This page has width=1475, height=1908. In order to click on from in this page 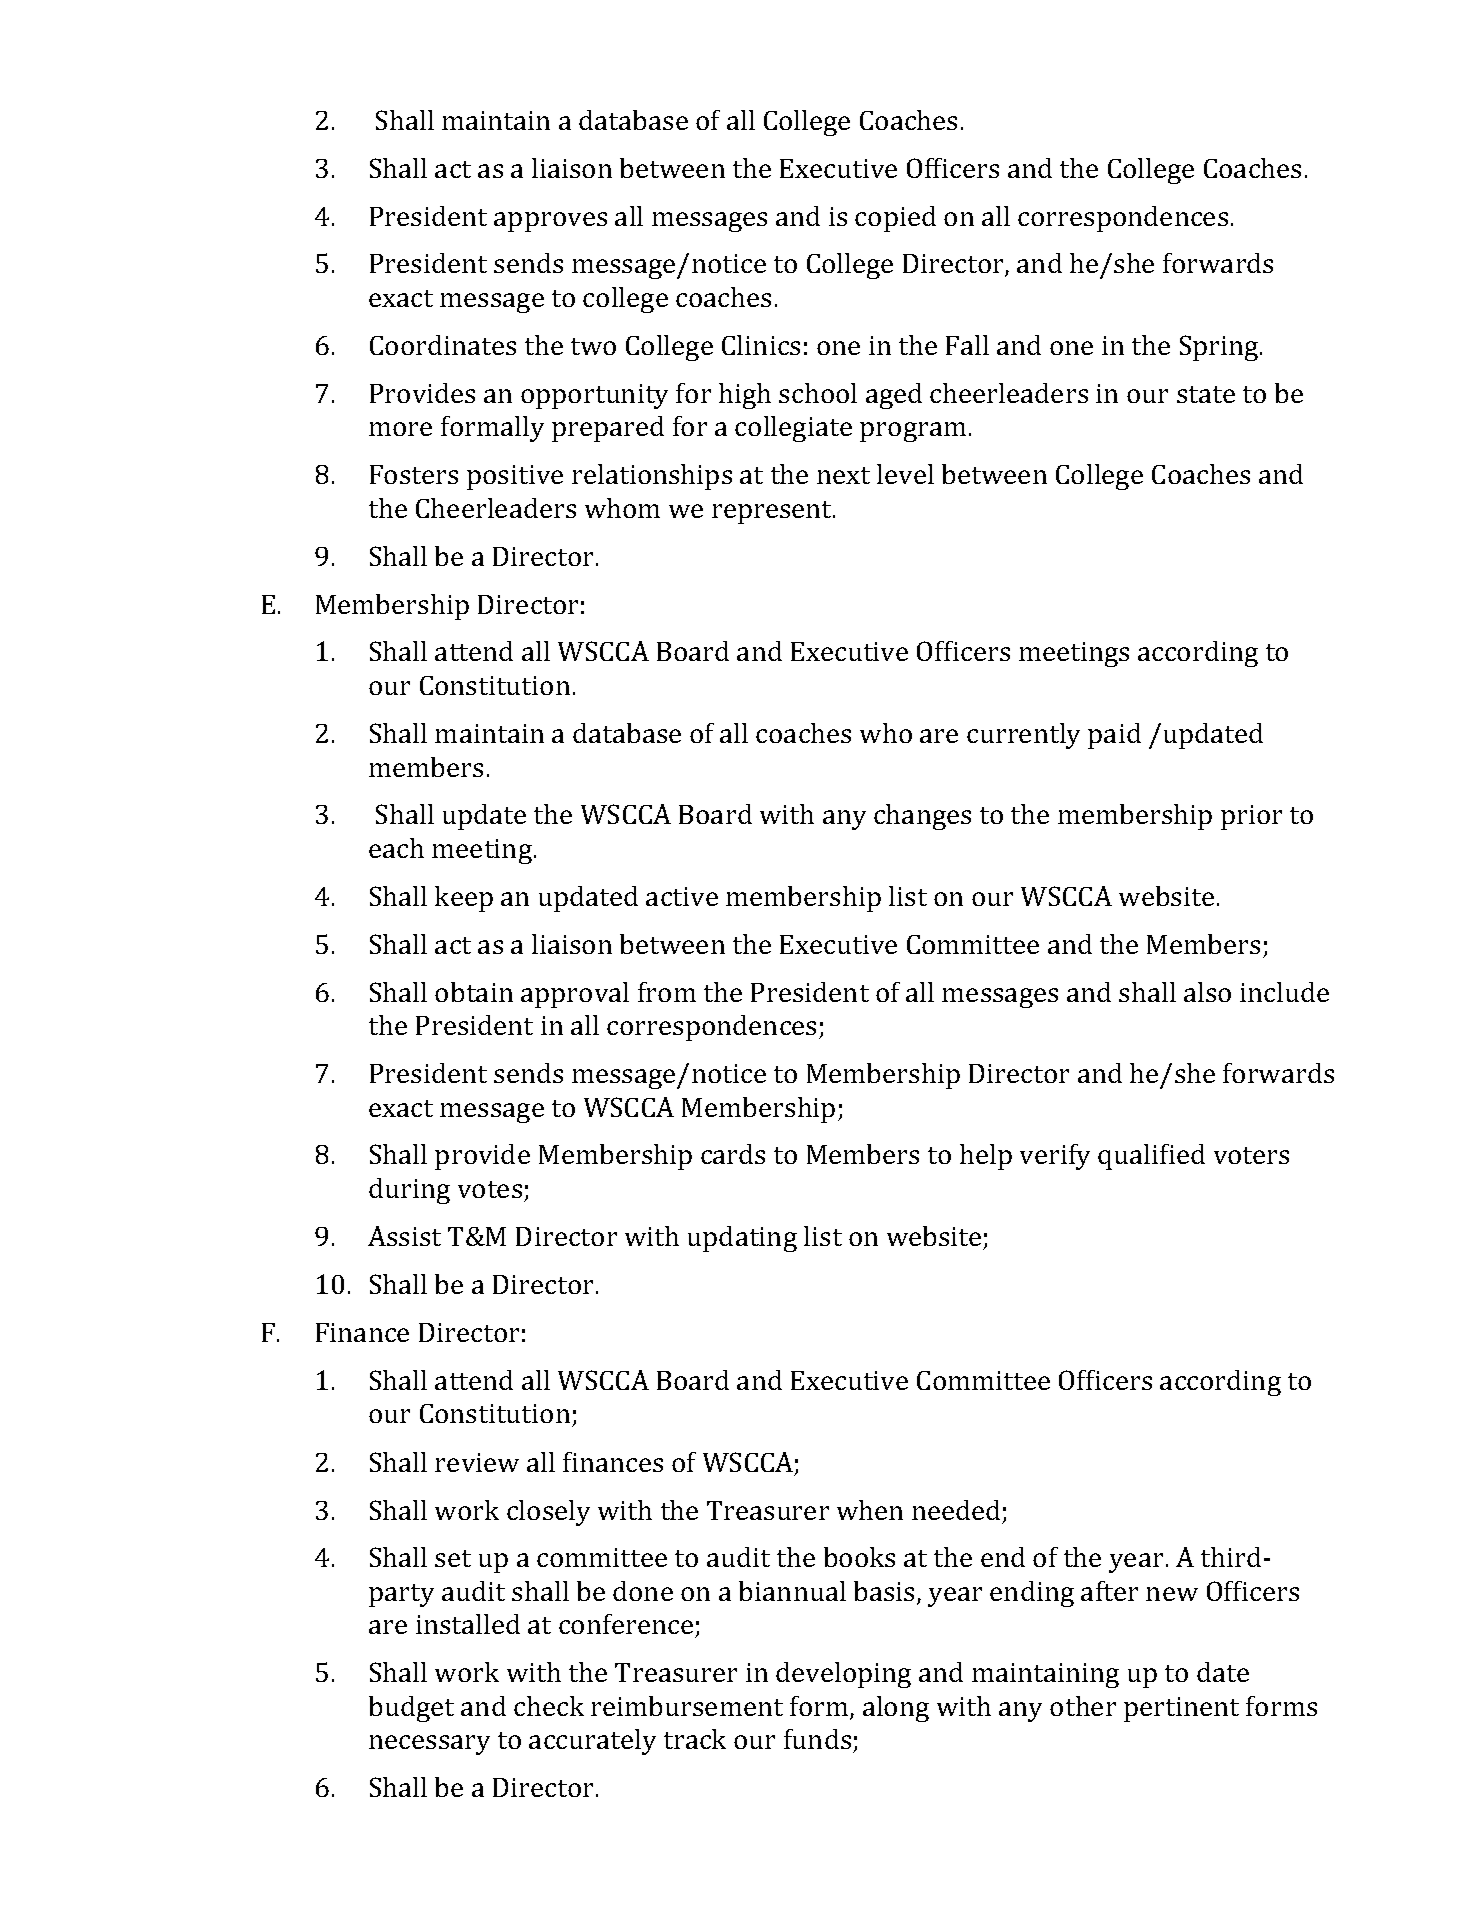, I will do `click(667, 992)`.
